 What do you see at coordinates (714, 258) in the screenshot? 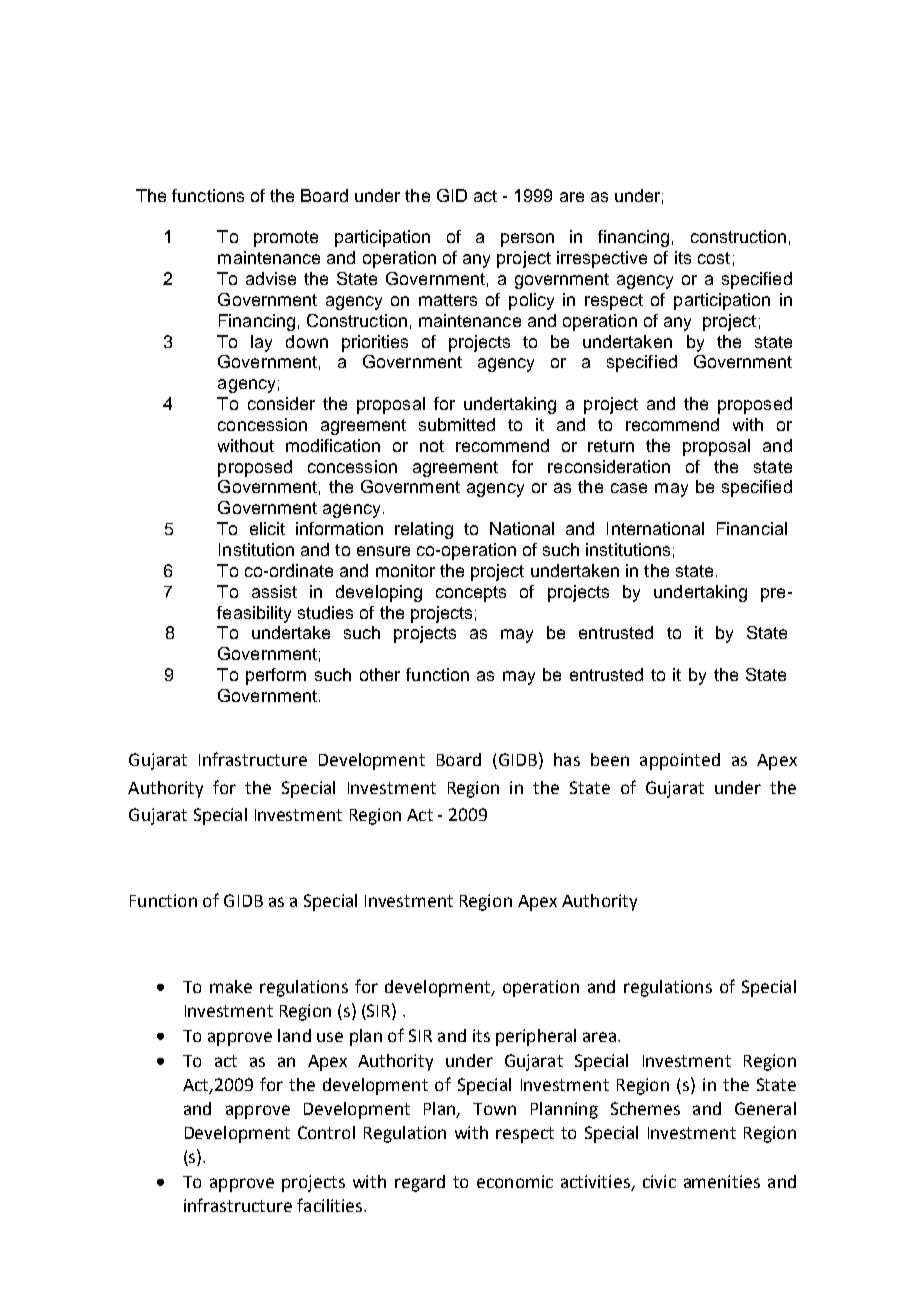
I see `cost` at bounding box center [714, 258].
